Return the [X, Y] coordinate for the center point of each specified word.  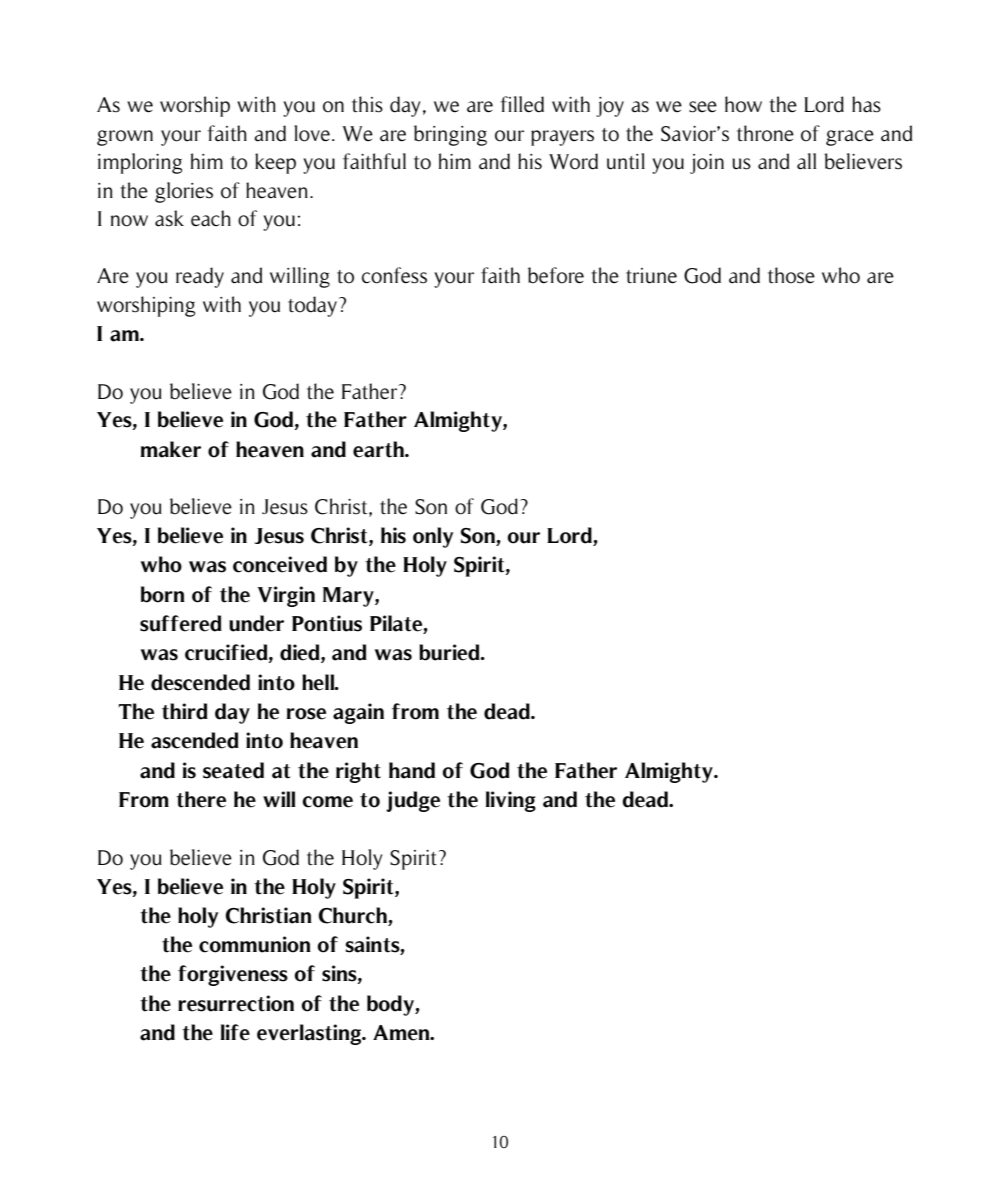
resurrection [236, 1003]
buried [450, 652]
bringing [450, 135]
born [163, 594]
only [433, 537]
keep [275, 163]
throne [765, 133]
